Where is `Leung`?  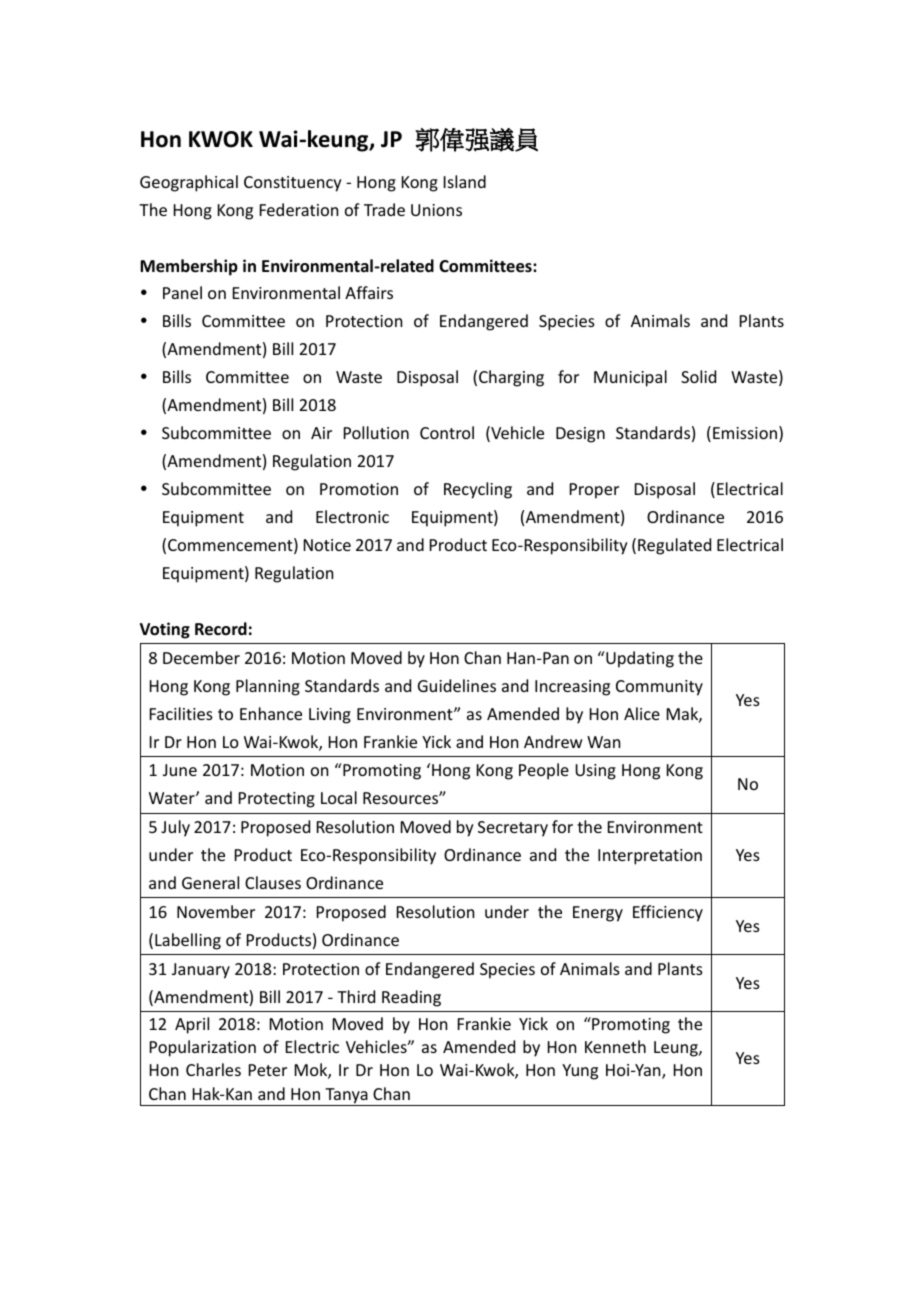
Leung is located at coordinates (677, 1049).
